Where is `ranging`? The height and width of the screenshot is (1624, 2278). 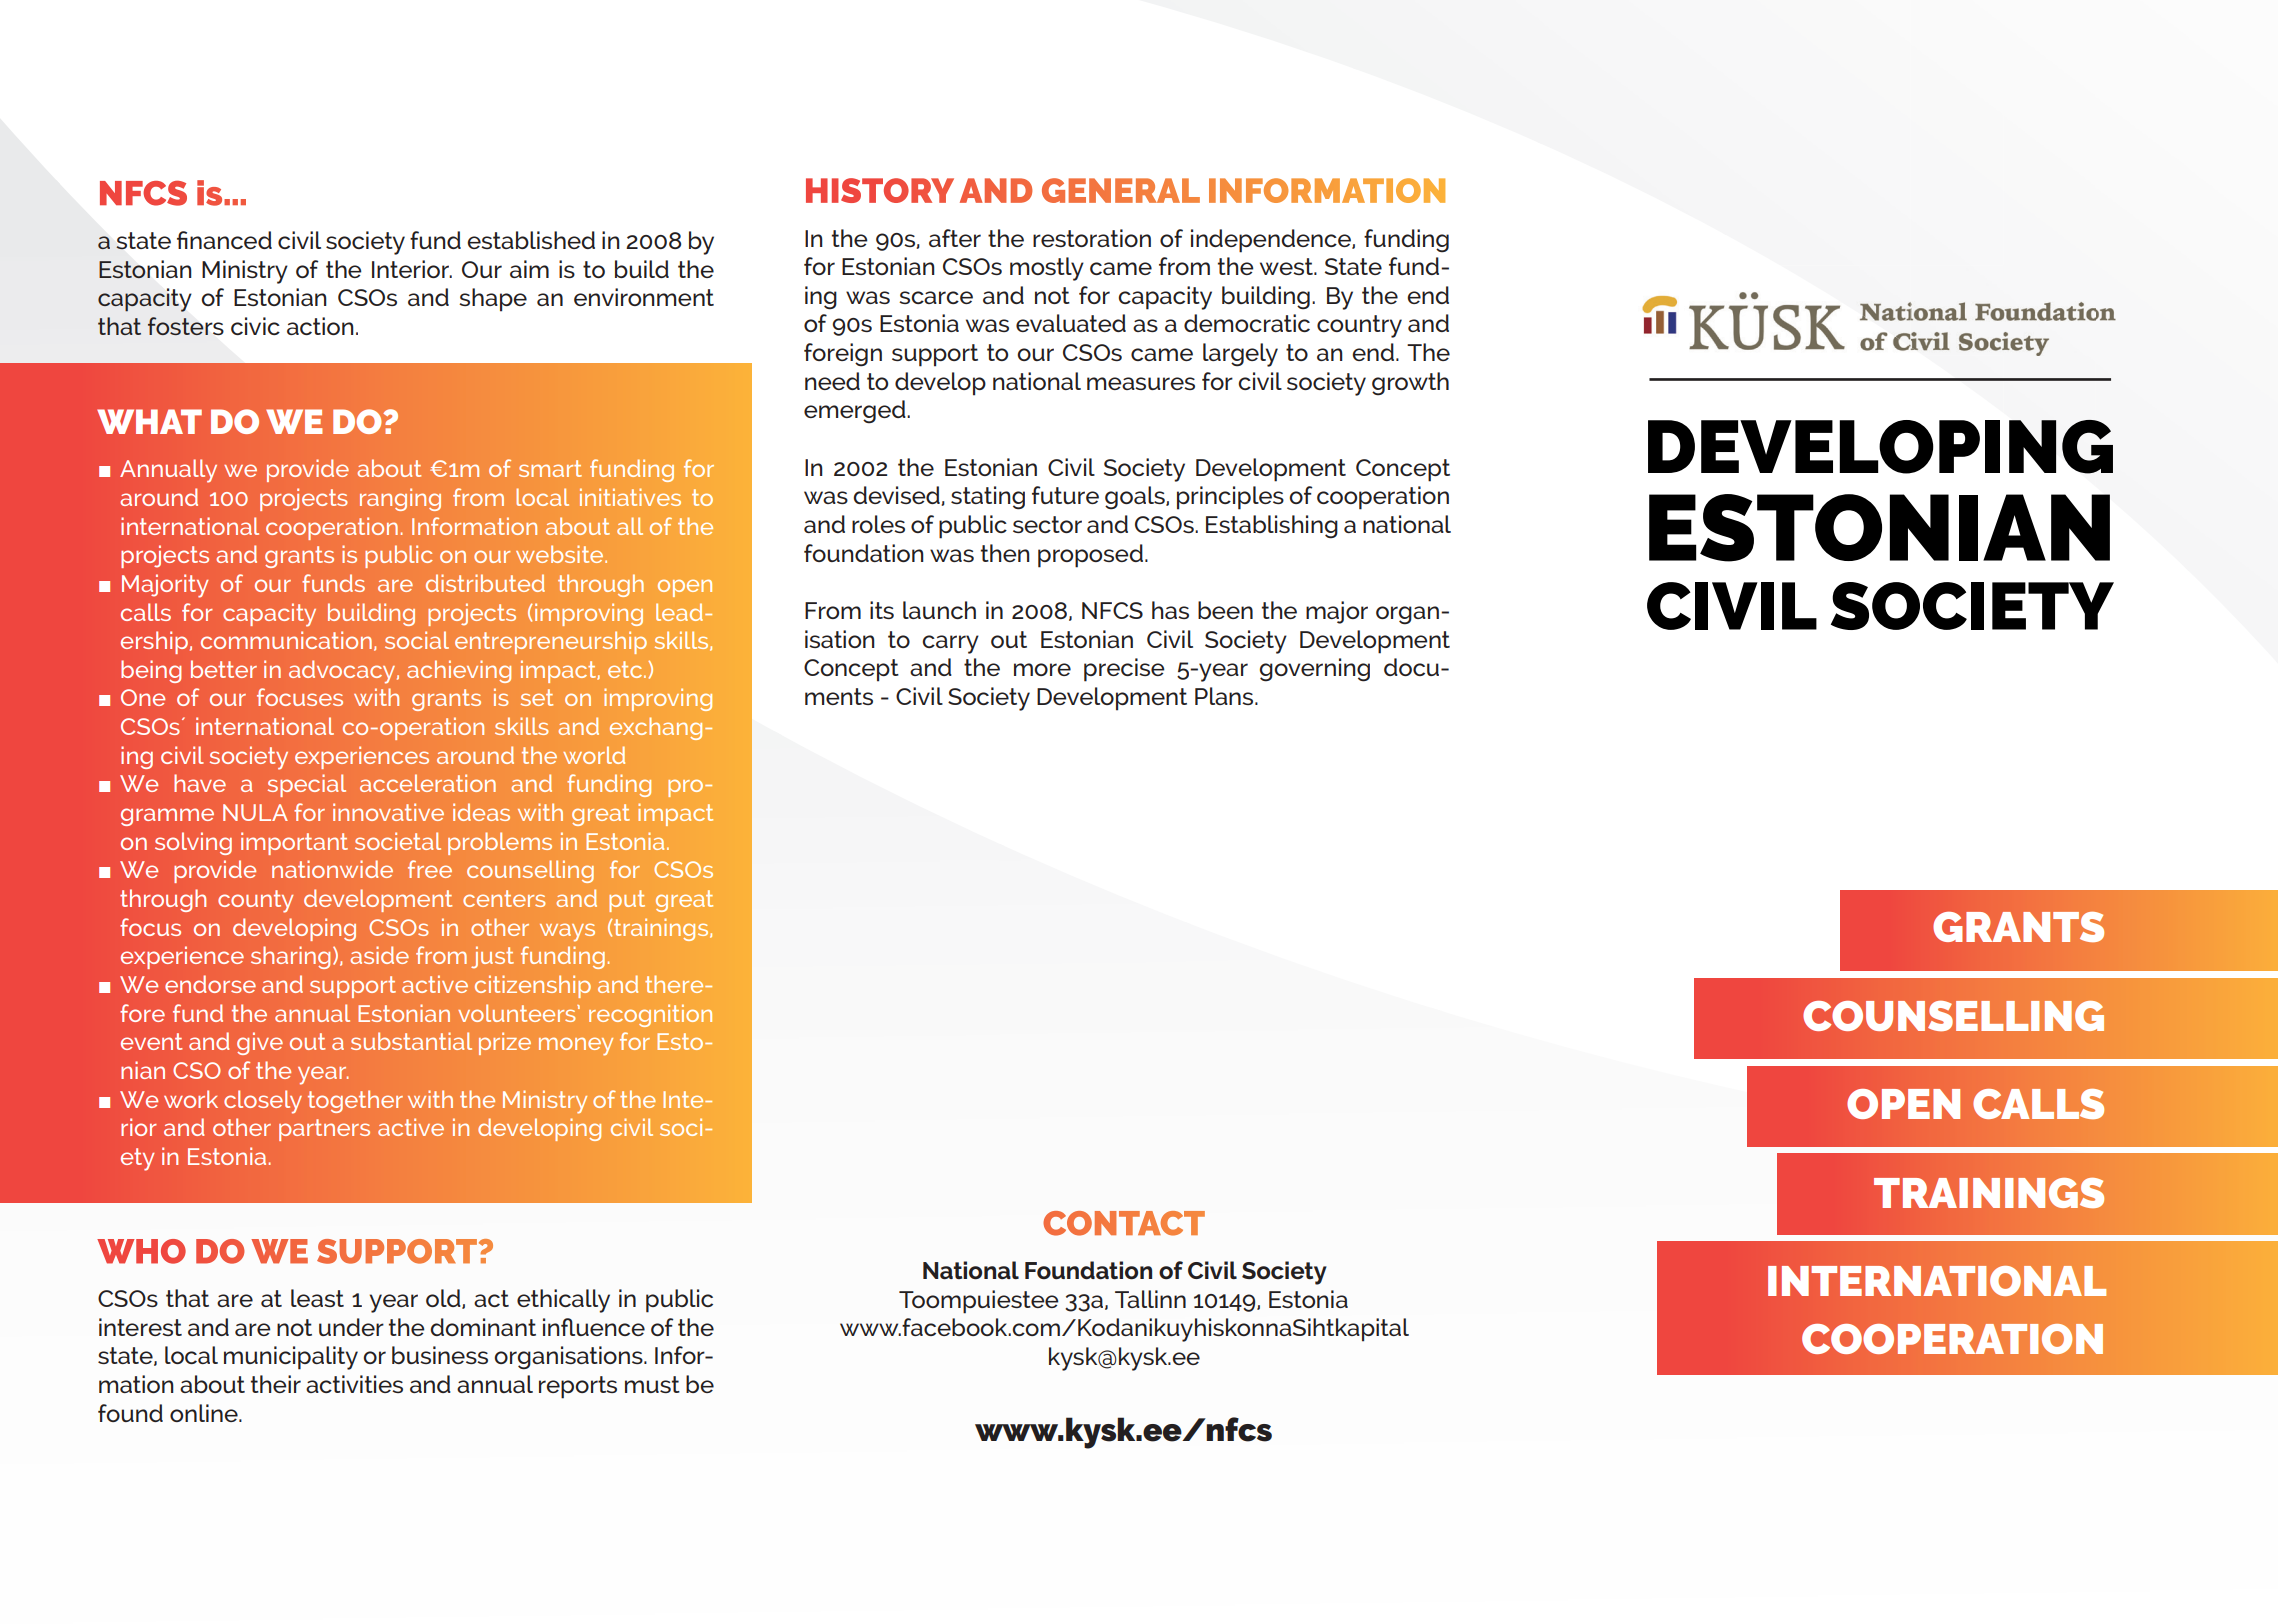
ranging is located at coordinates (400, 499).
